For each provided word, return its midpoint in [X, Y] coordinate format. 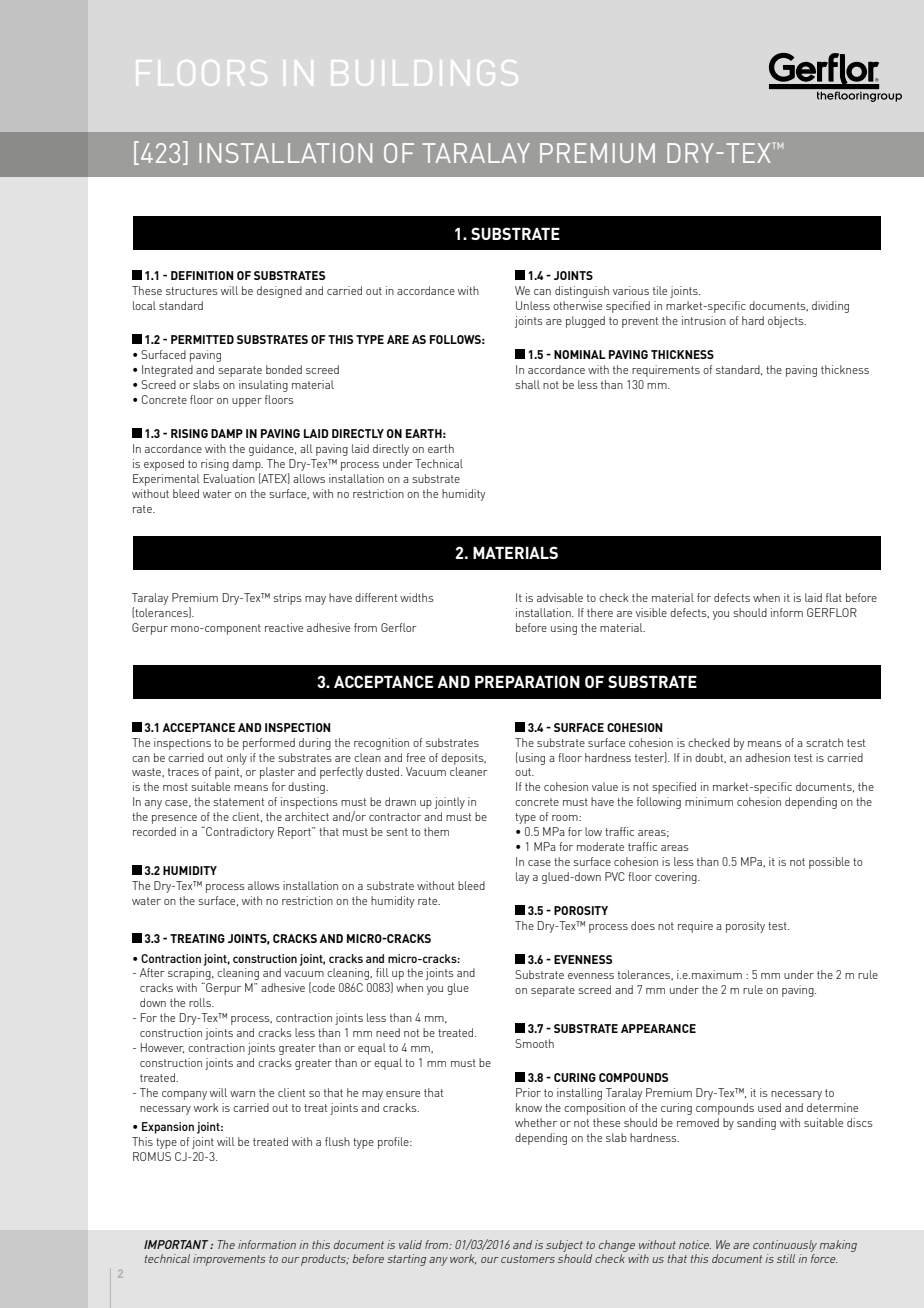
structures [192, 291]
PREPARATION [527, 681]
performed [269, 744]
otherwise [577, 305]
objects [787, 322]
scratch [824, 742]
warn [242, 1094]
